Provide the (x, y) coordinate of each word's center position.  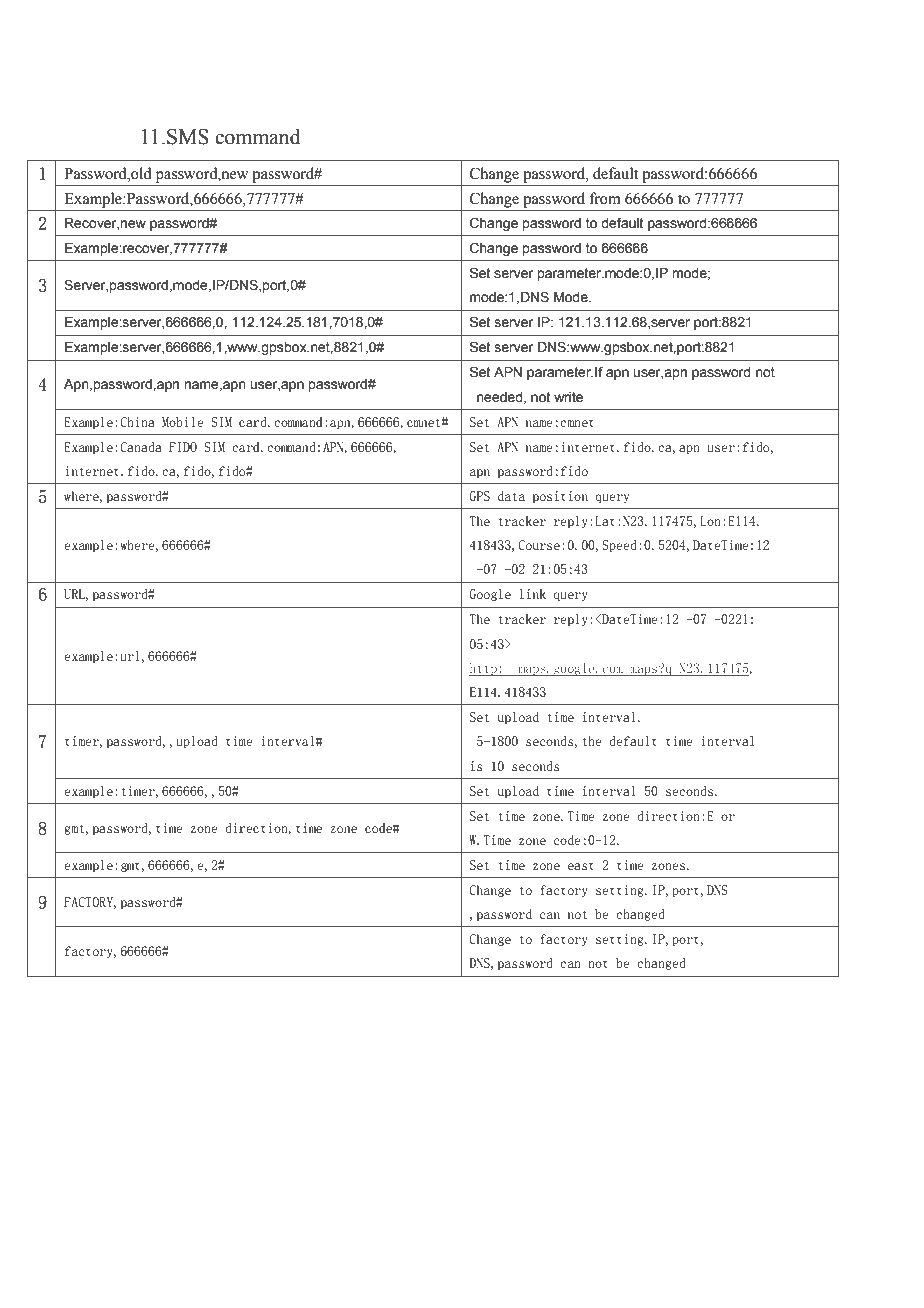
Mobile (182, 422)
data (511, 496)
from (605, 198)
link (533, 594)
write (568, 397)
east (581, 866)
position (560, 497)
